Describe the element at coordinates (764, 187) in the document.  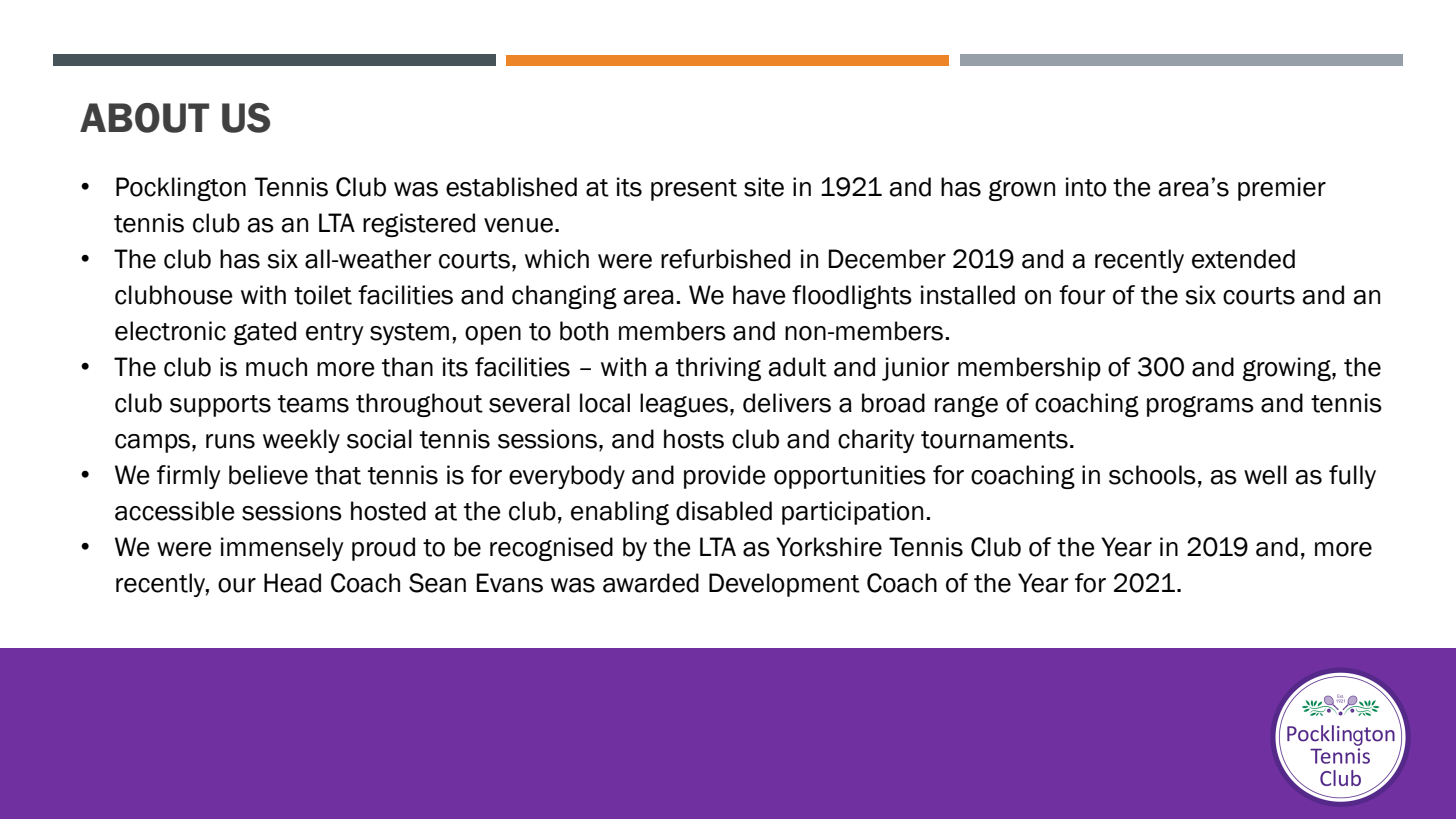
I see `site` at that location.
